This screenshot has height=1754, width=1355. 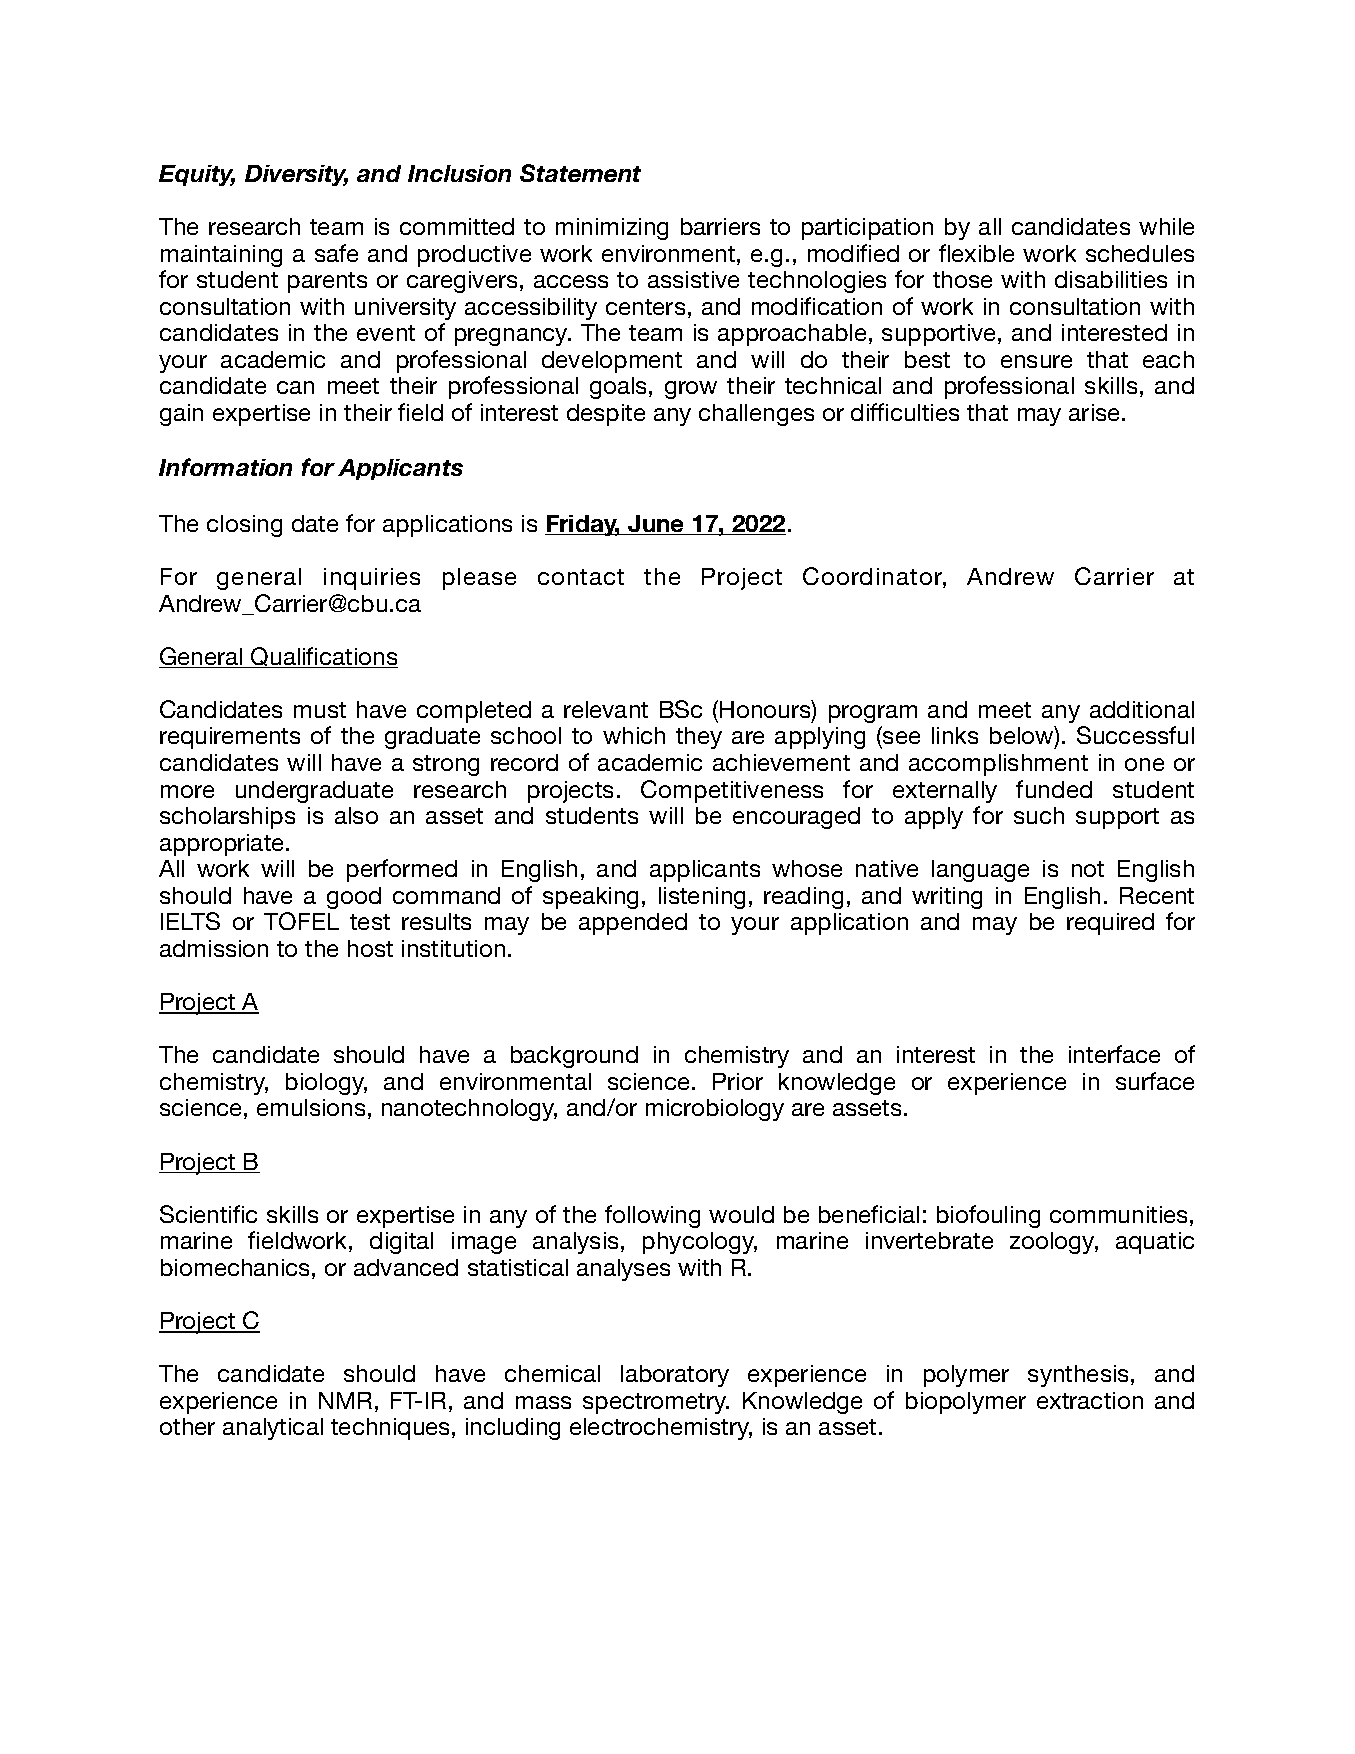 I want to click on Competitiveness, so click(x=732, y=791).
